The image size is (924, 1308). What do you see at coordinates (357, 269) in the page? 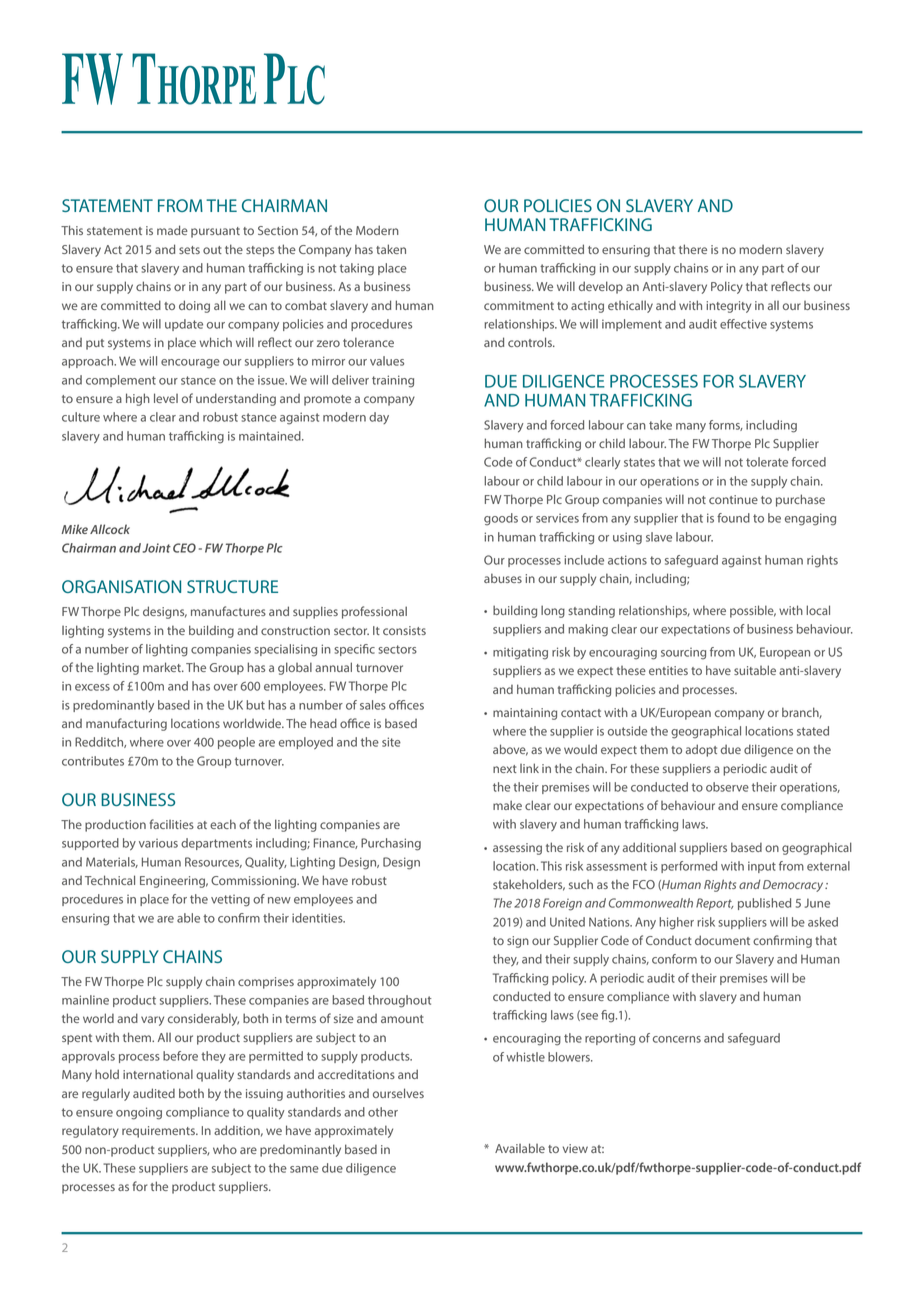
I see `taking` at bounding box center [357, 269].
